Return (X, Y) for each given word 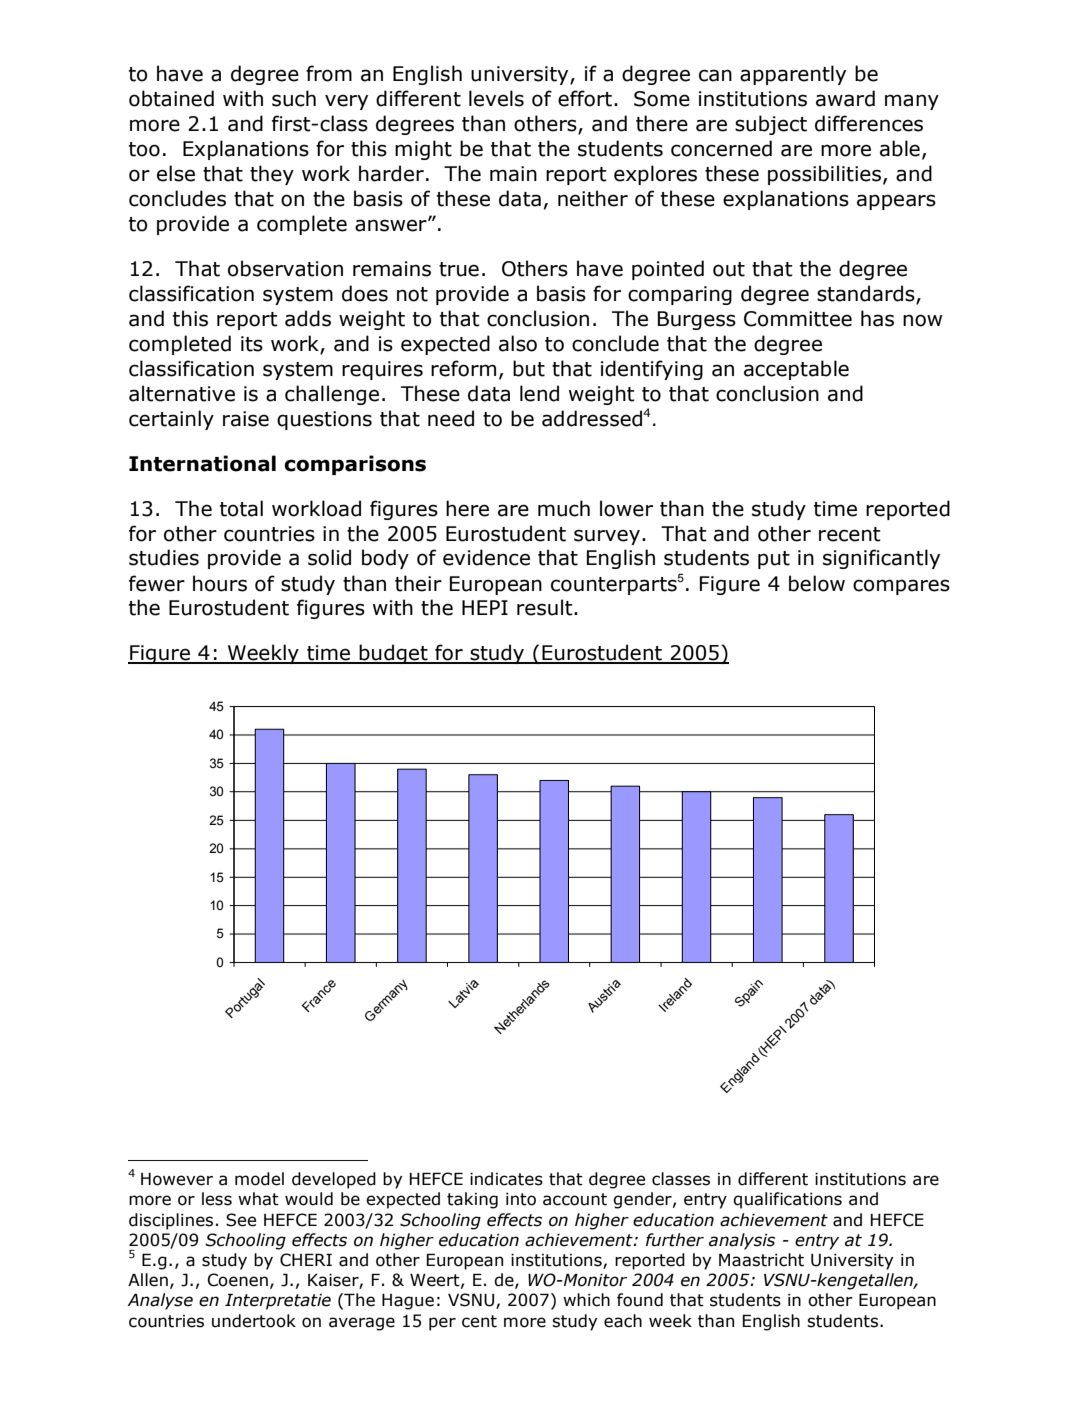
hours (220, 583)
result (546, 607)
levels (496, 98)
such (294, 98)
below (817, 583)
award (845, 98)
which (586, 1300)
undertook (254, 1321)
